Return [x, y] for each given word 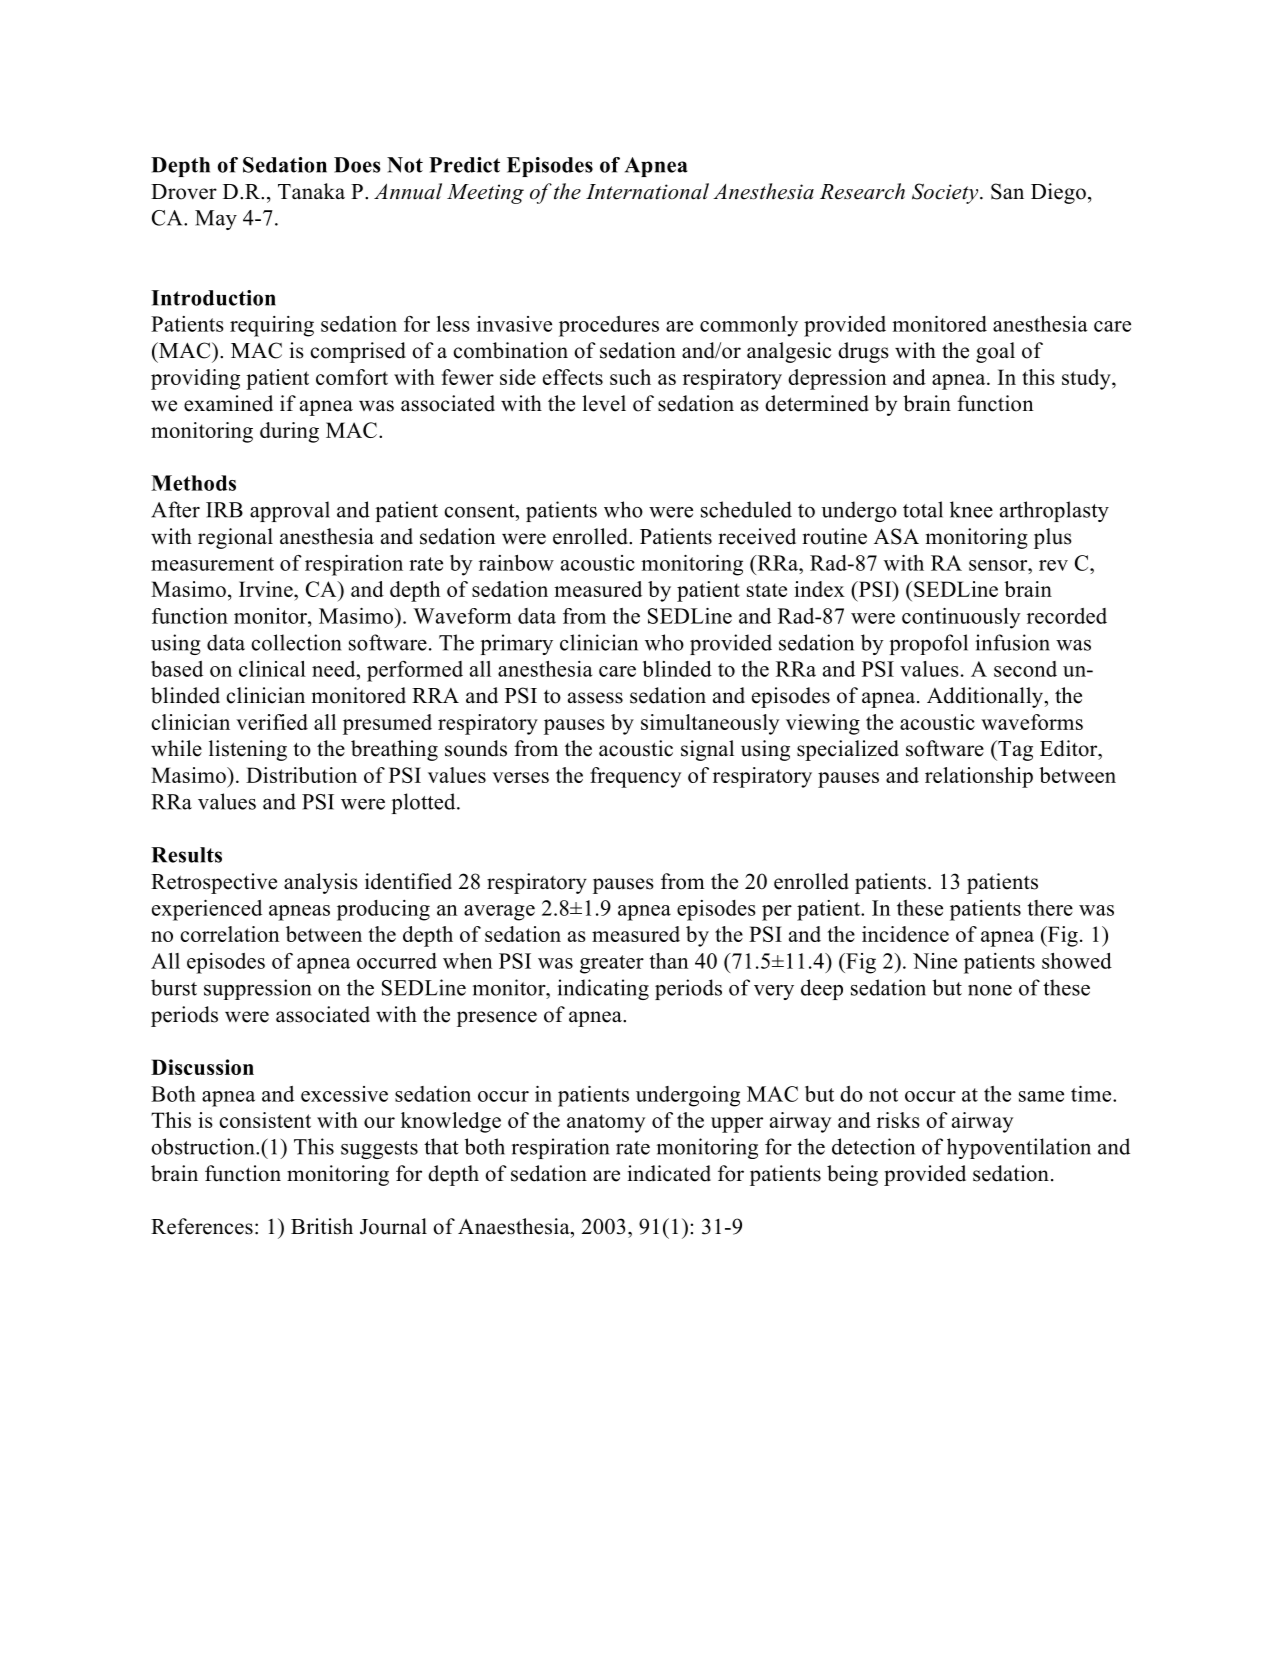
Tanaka [311, 191]
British [322, 1226]
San [1007, 191]
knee [971, 509]
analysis [321, 883]
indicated [669, 1173]
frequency [635, 777]
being [852, 1175]
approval [290, 511]
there [1050, 908]
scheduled [746, 509]
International [647, 191]
